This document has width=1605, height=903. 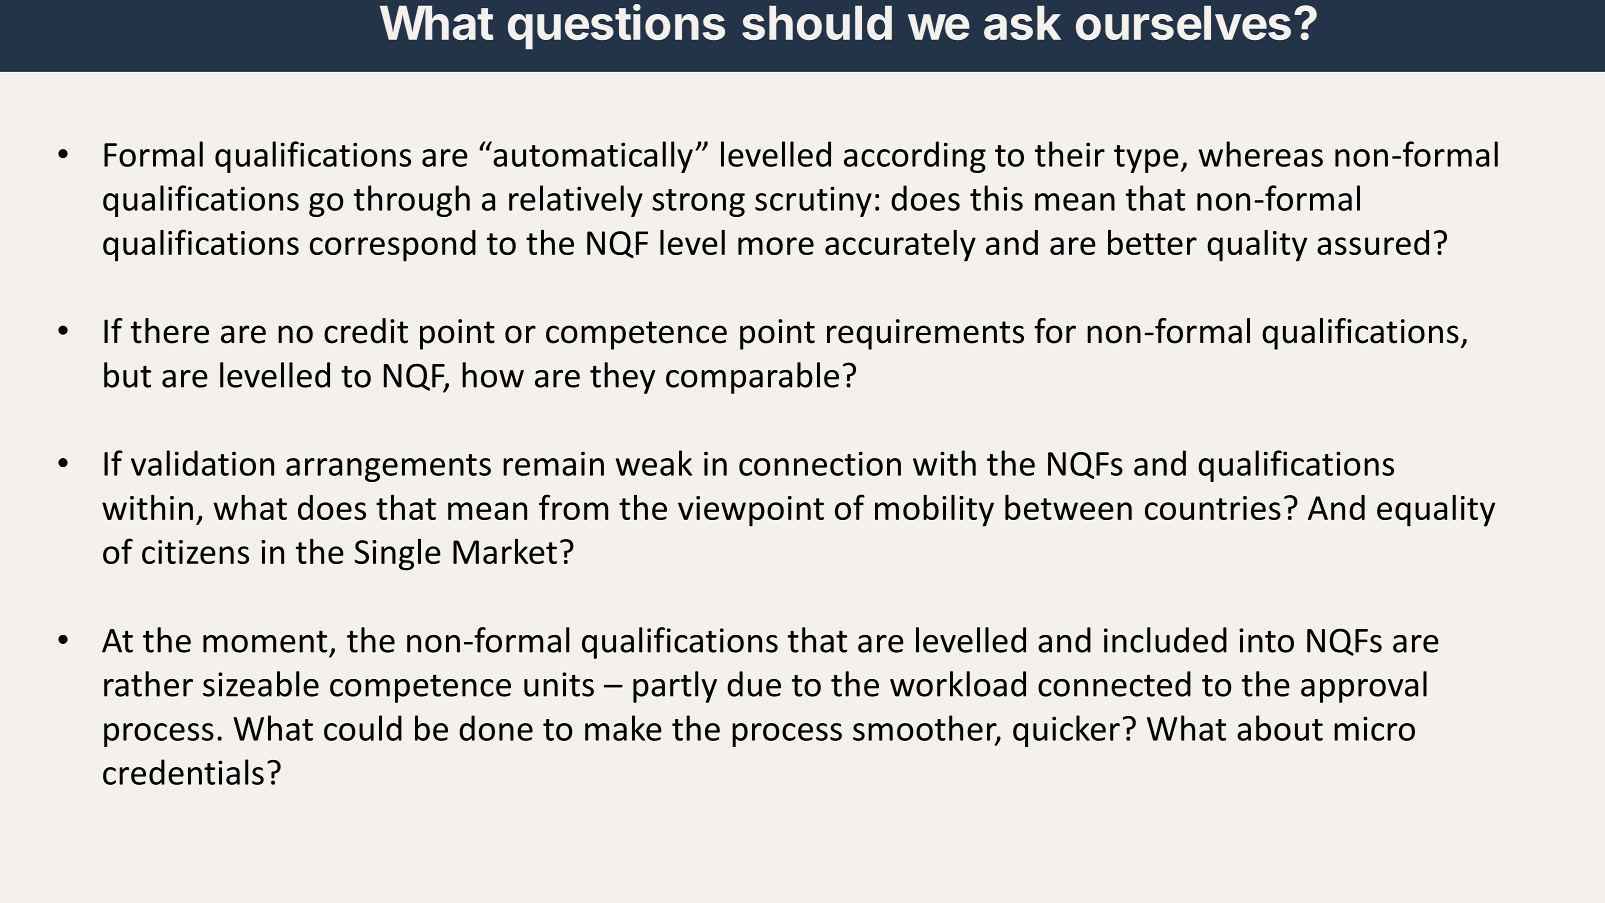 I want to click on connection, so click(x=820, y=463).
